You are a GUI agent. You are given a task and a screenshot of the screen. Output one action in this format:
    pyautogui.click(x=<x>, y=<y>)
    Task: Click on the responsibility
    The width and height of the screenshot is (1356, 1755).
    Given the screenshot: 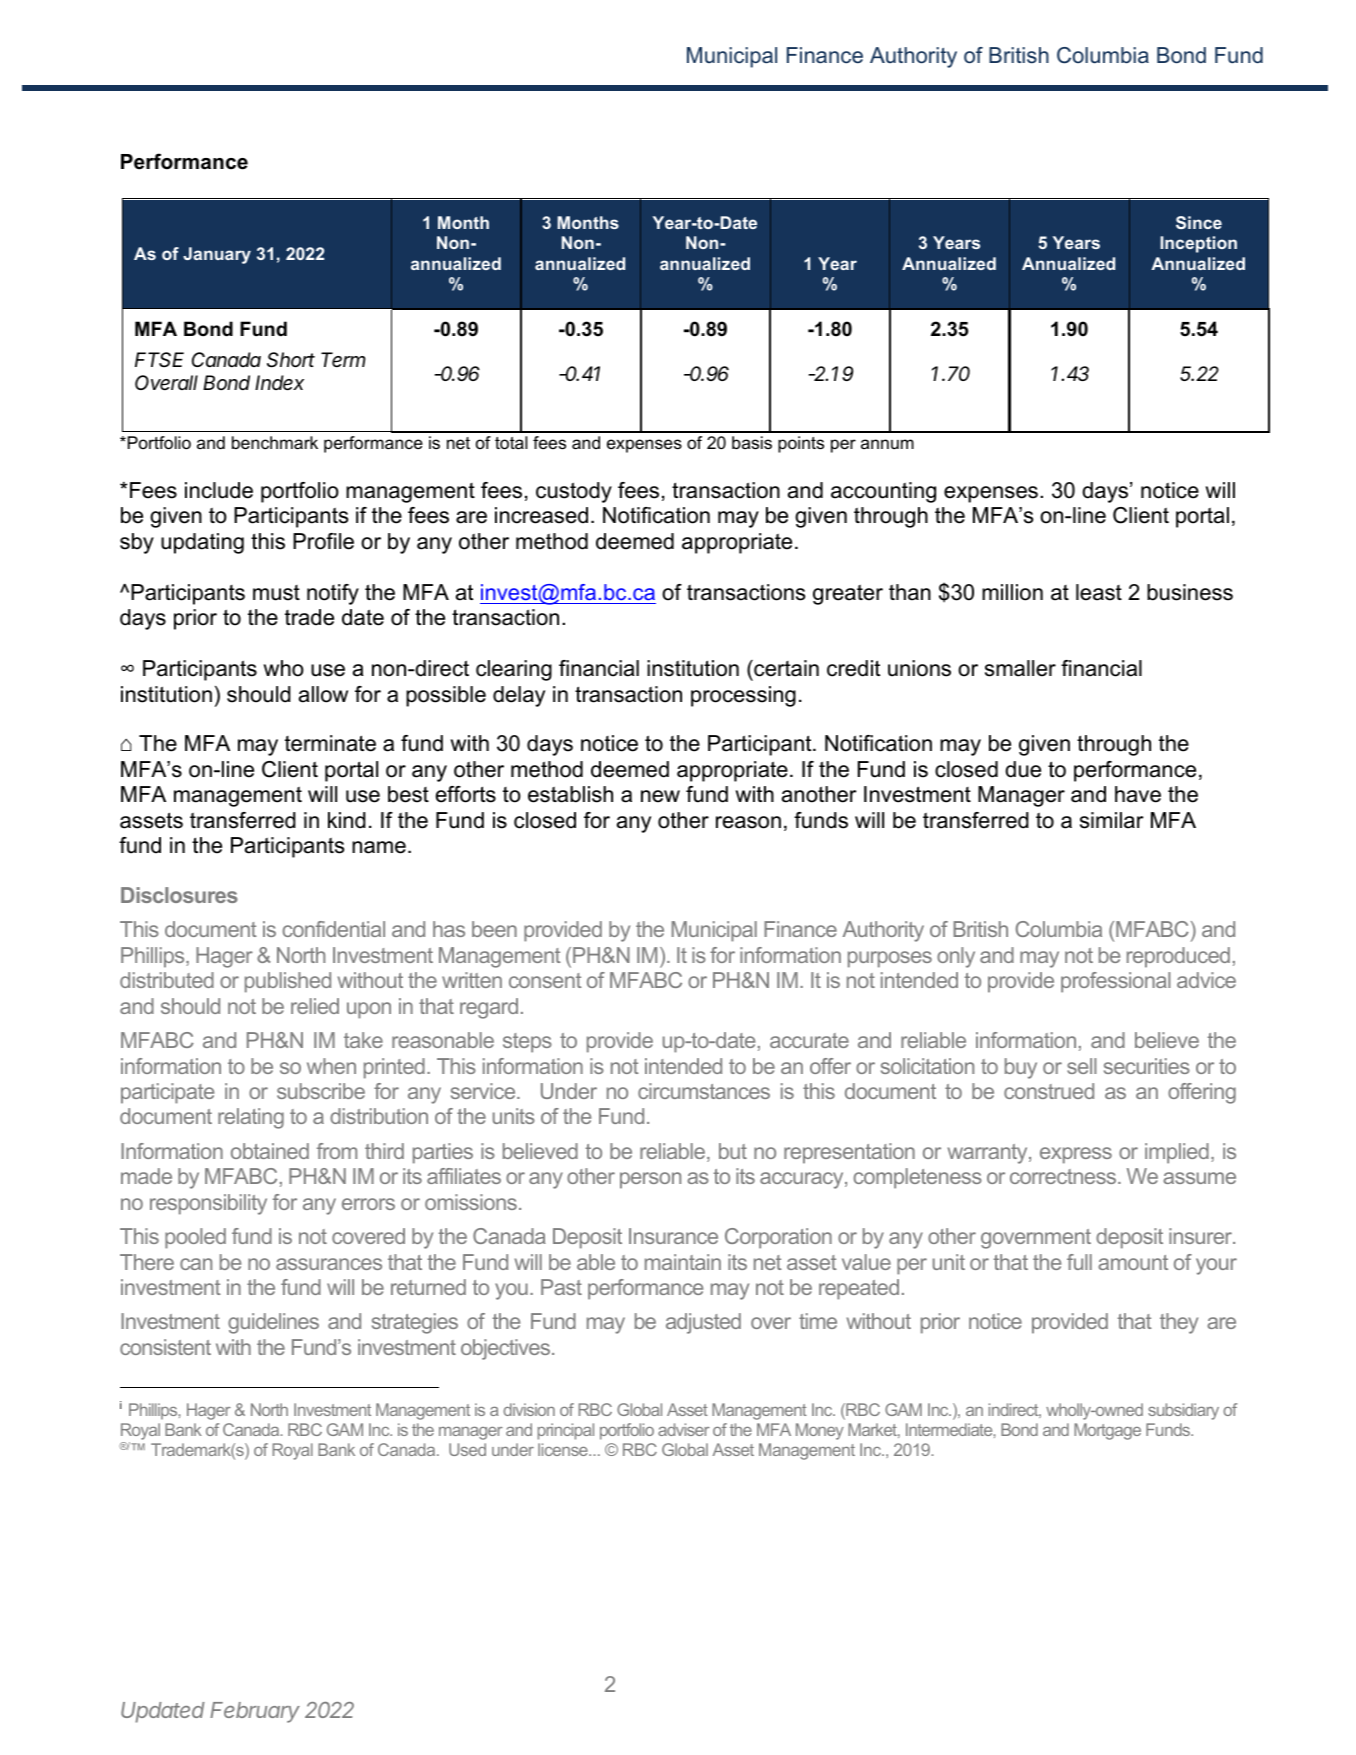 What is the action you would take?
    pyautogui.click(x=208, y=1204)
